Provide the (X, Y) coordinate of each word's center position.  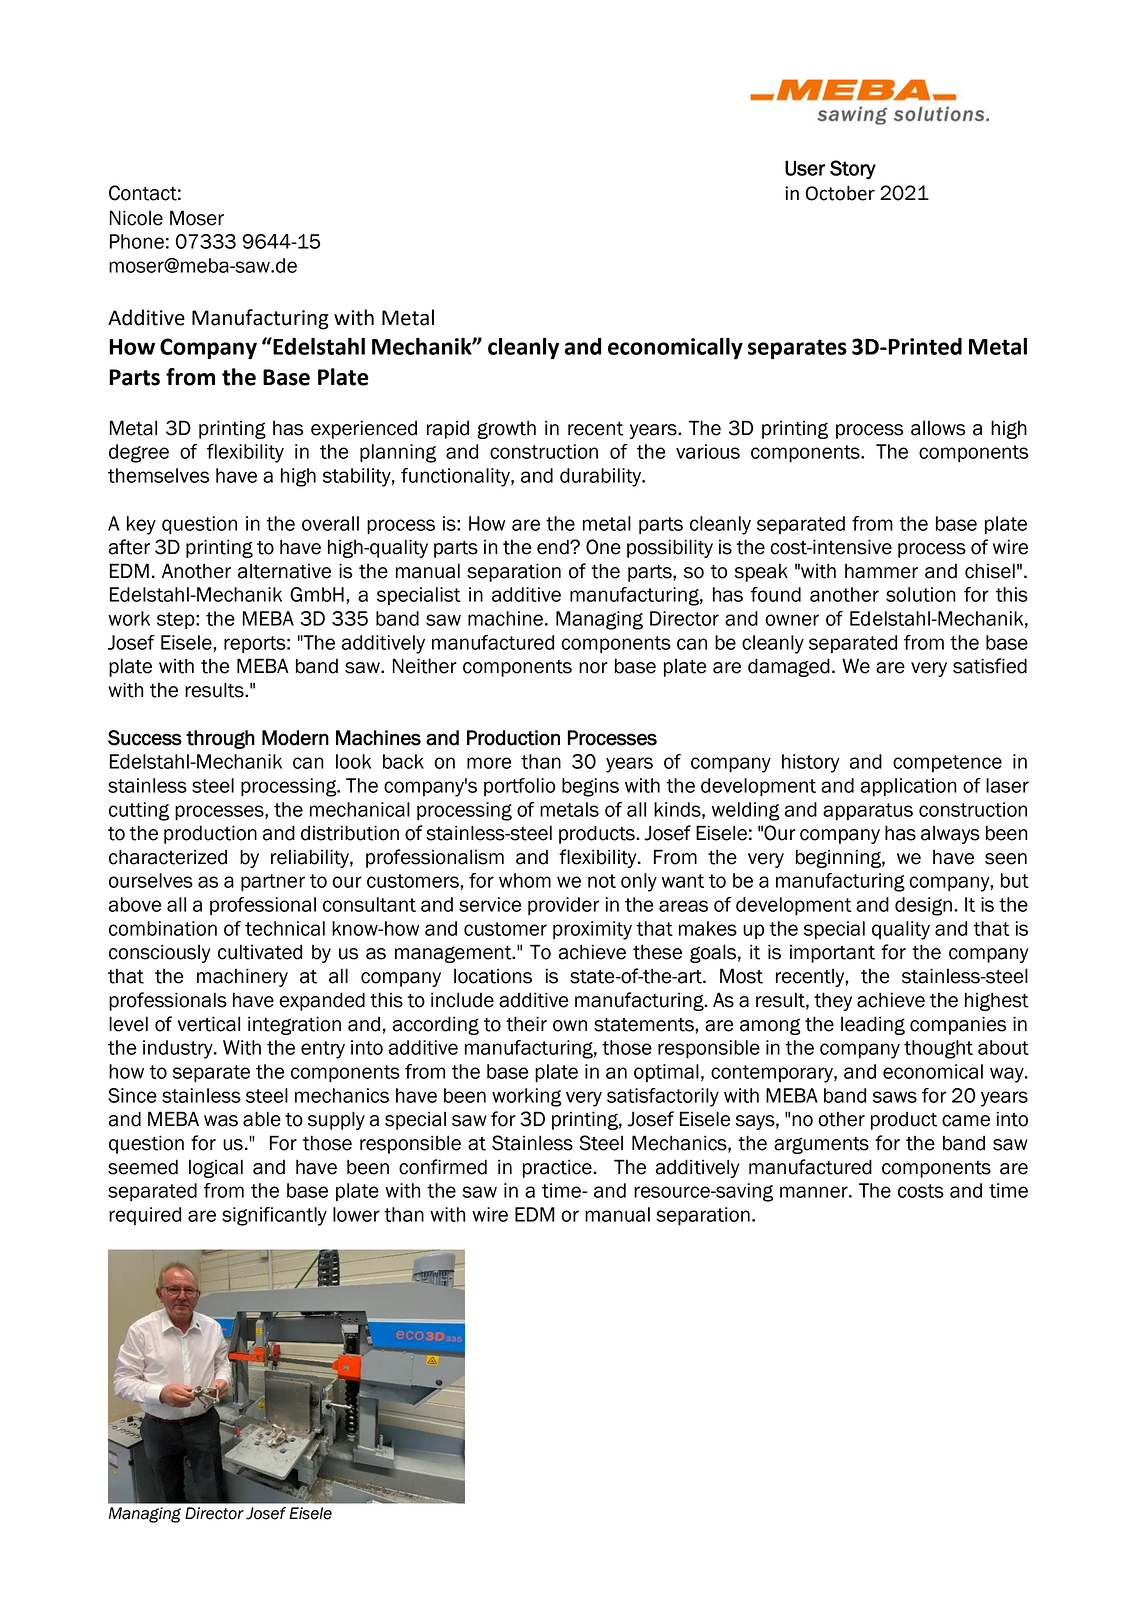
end (554, 547)
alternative (284, 571)
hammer (881, 571)
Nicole (136, 218)
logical (216, 1168)
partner (273, 882)
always (950, 834)
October (840, 193)
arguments (821, 1145)
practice (558, 1168)
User (805, 168)
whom (525, 880)
